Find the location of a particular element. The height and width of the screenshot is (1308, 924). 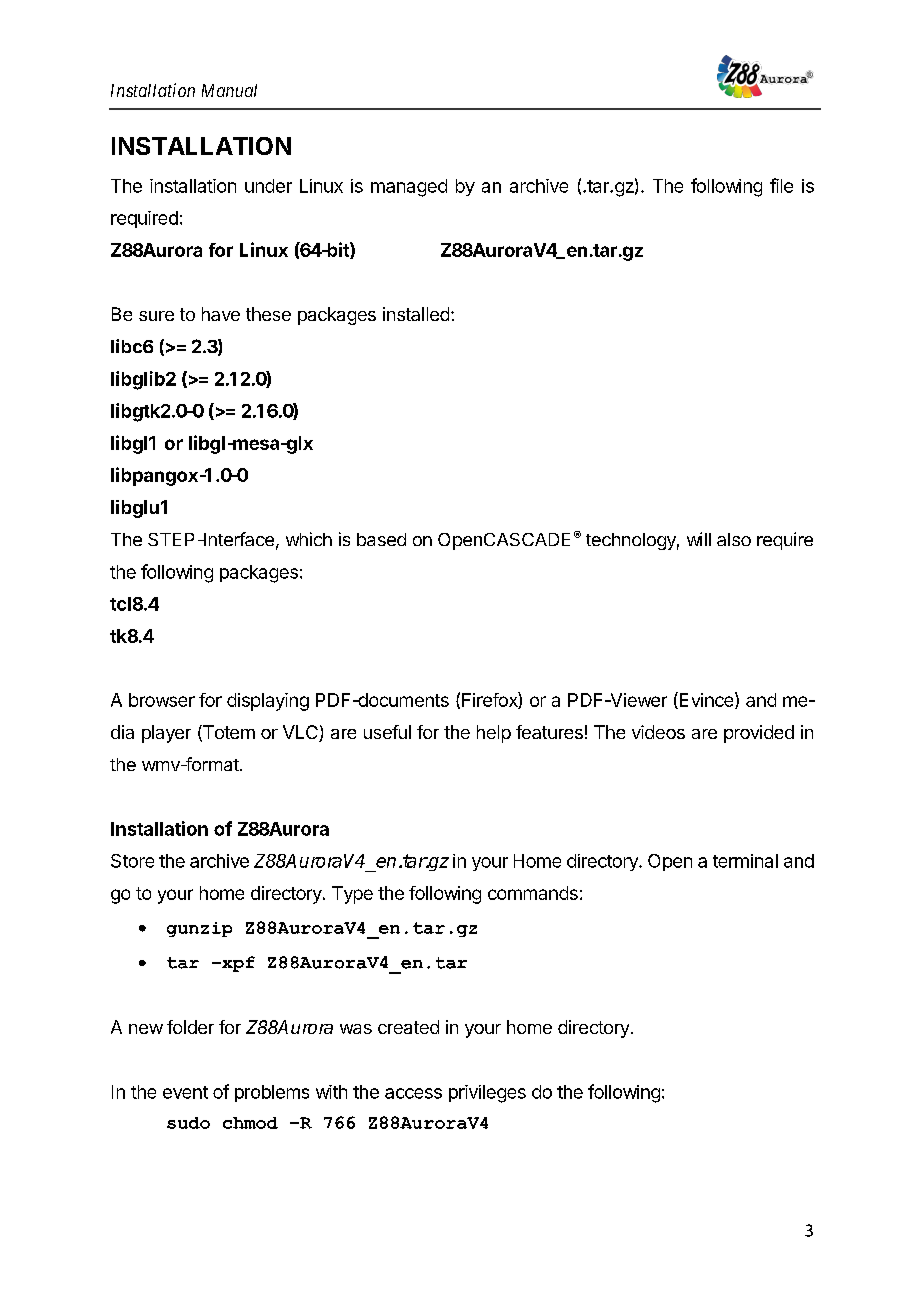

managed is located at coordinates (409, 188).
